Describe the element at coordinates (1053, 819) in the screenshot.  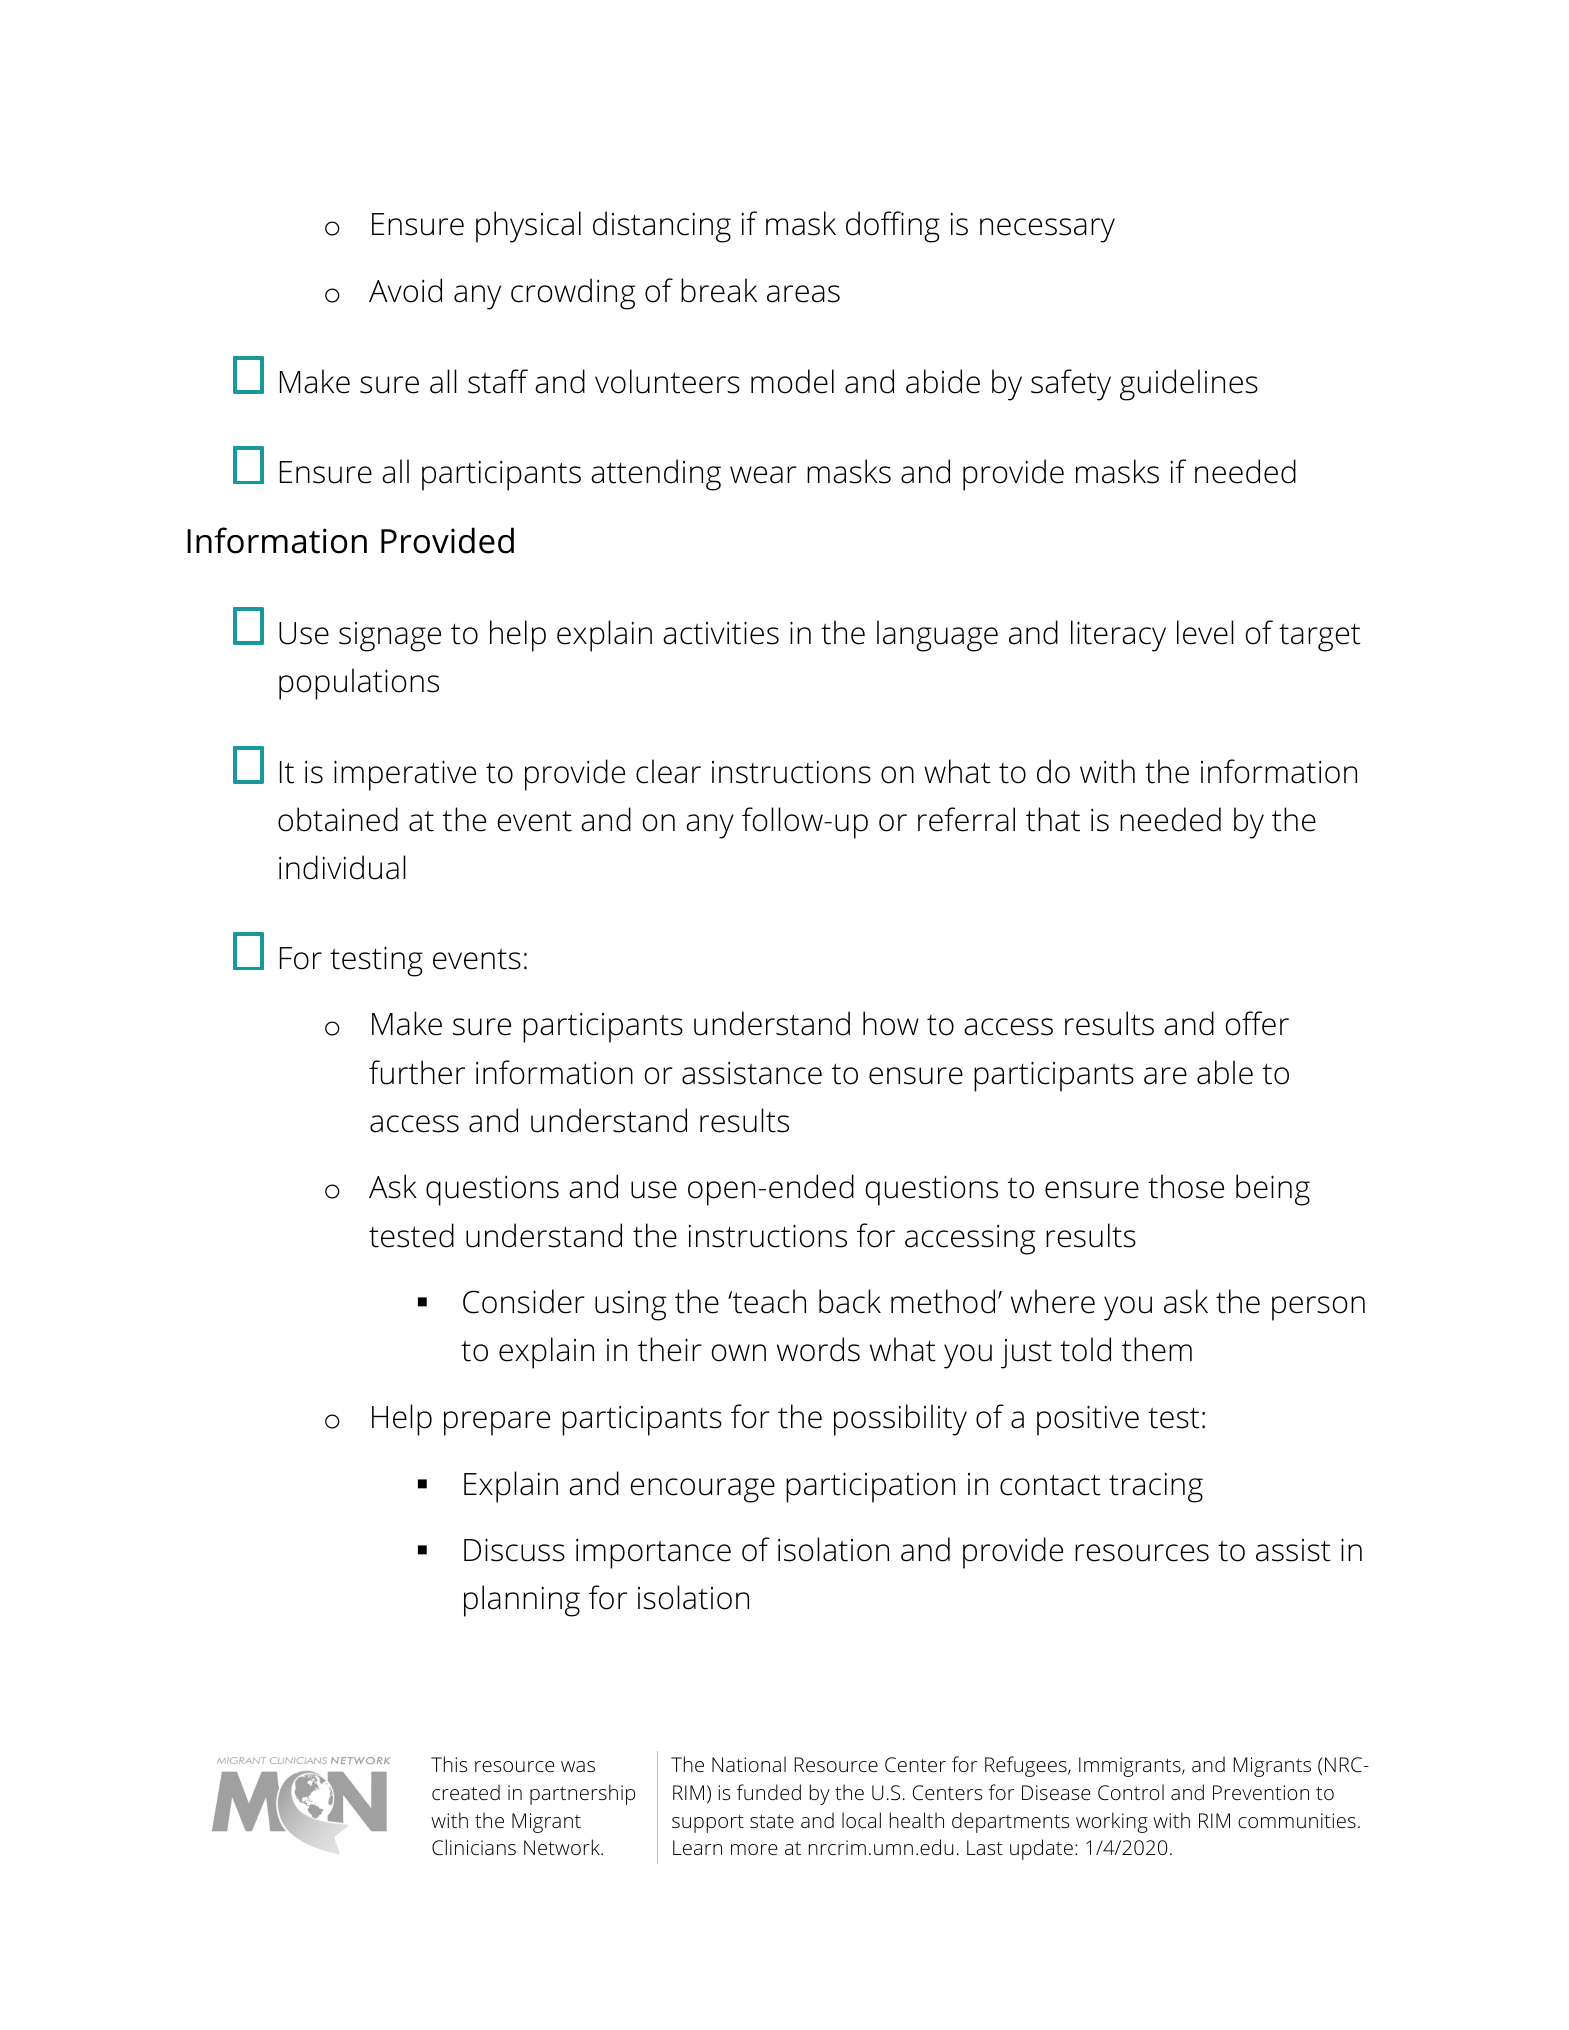
I see `that` at that location.
